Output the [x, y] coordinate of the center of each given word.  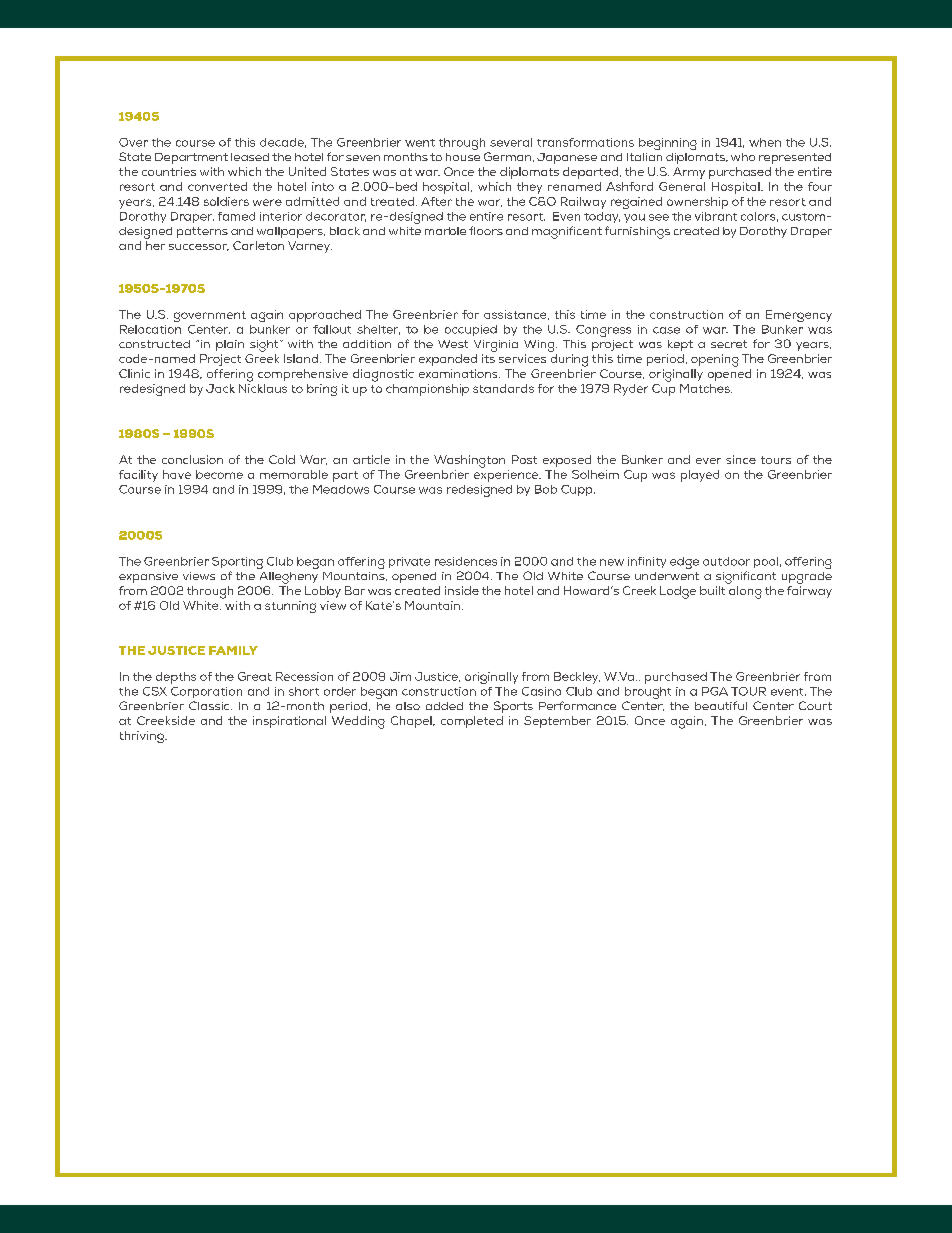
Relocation [150, 329]
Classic [210, 705]
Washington [469, 461]
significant [746, 577]
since [741, 459]
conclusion [192, 459]
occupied [471, 330]
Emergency [799, 316]
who [743, 157]
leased [250, 157]
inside [462, 590]
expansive [148, 577]
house [463, 157]
